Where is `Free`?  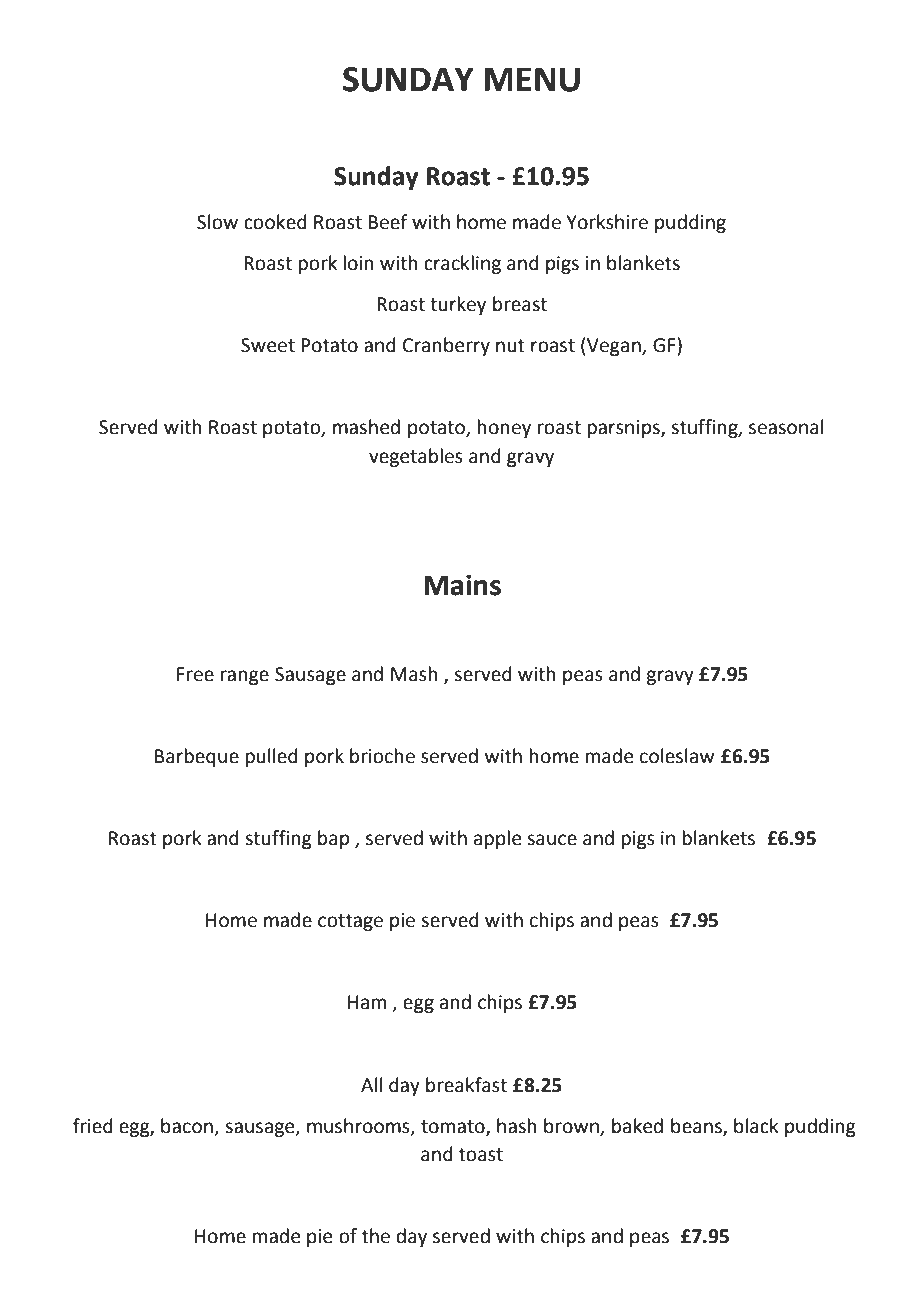 Free is located at coordinates (195, 674).
